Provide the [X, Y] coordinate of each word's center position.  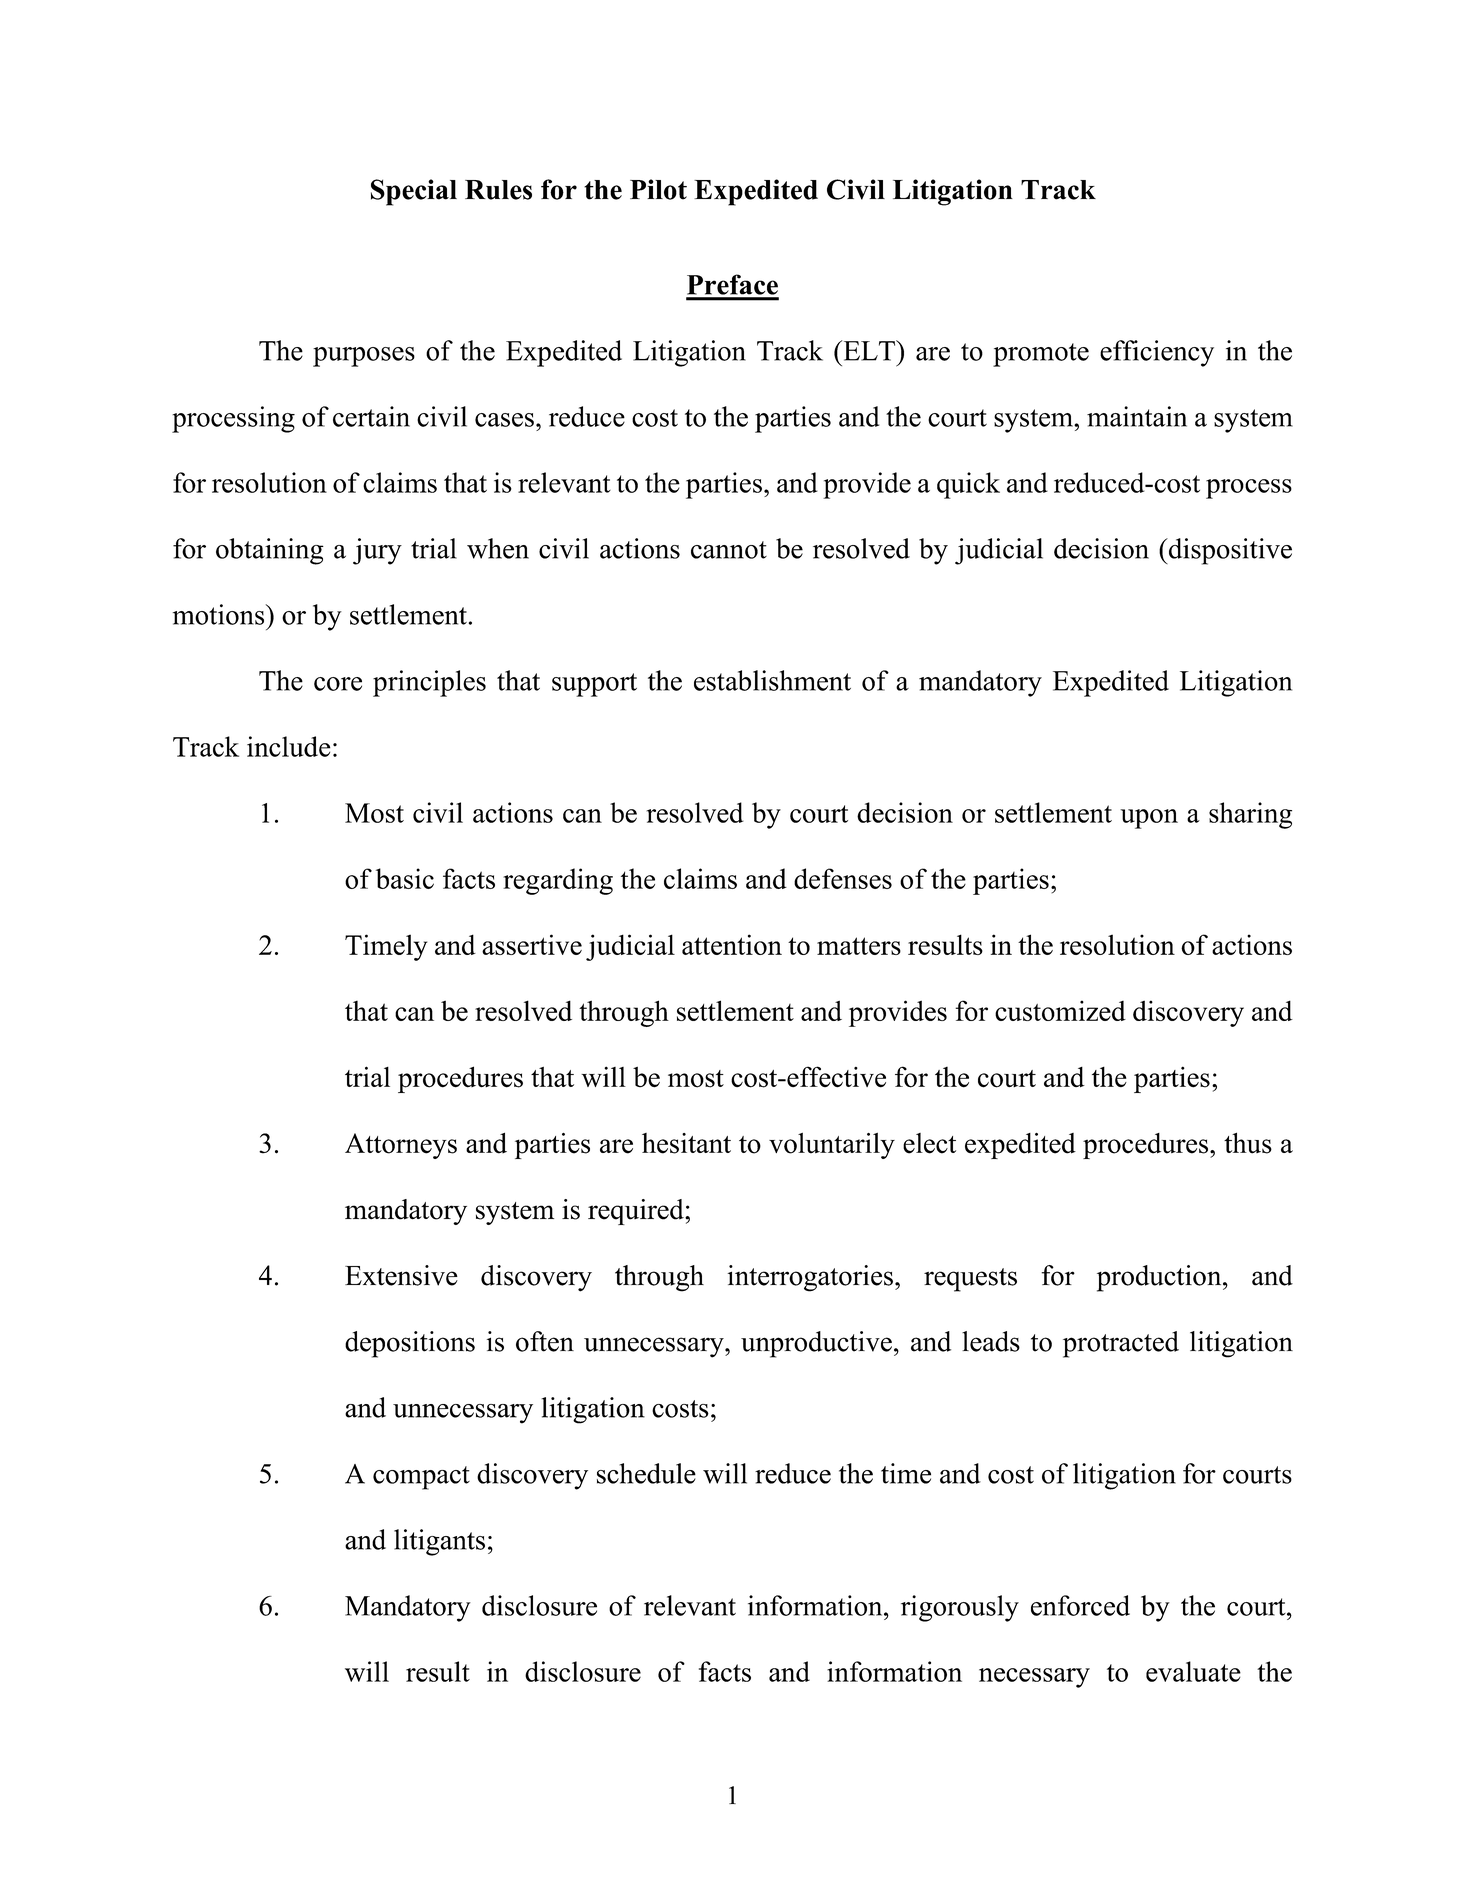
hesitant [686, 1143]
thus [1248, 1143]
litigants [439, 1542]
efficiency [1157, 353]
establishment [772, 680]
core [338, 684]
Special [414, 192]
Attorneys [401, 1146]
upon [1149, 819]
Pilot [658, 189]
